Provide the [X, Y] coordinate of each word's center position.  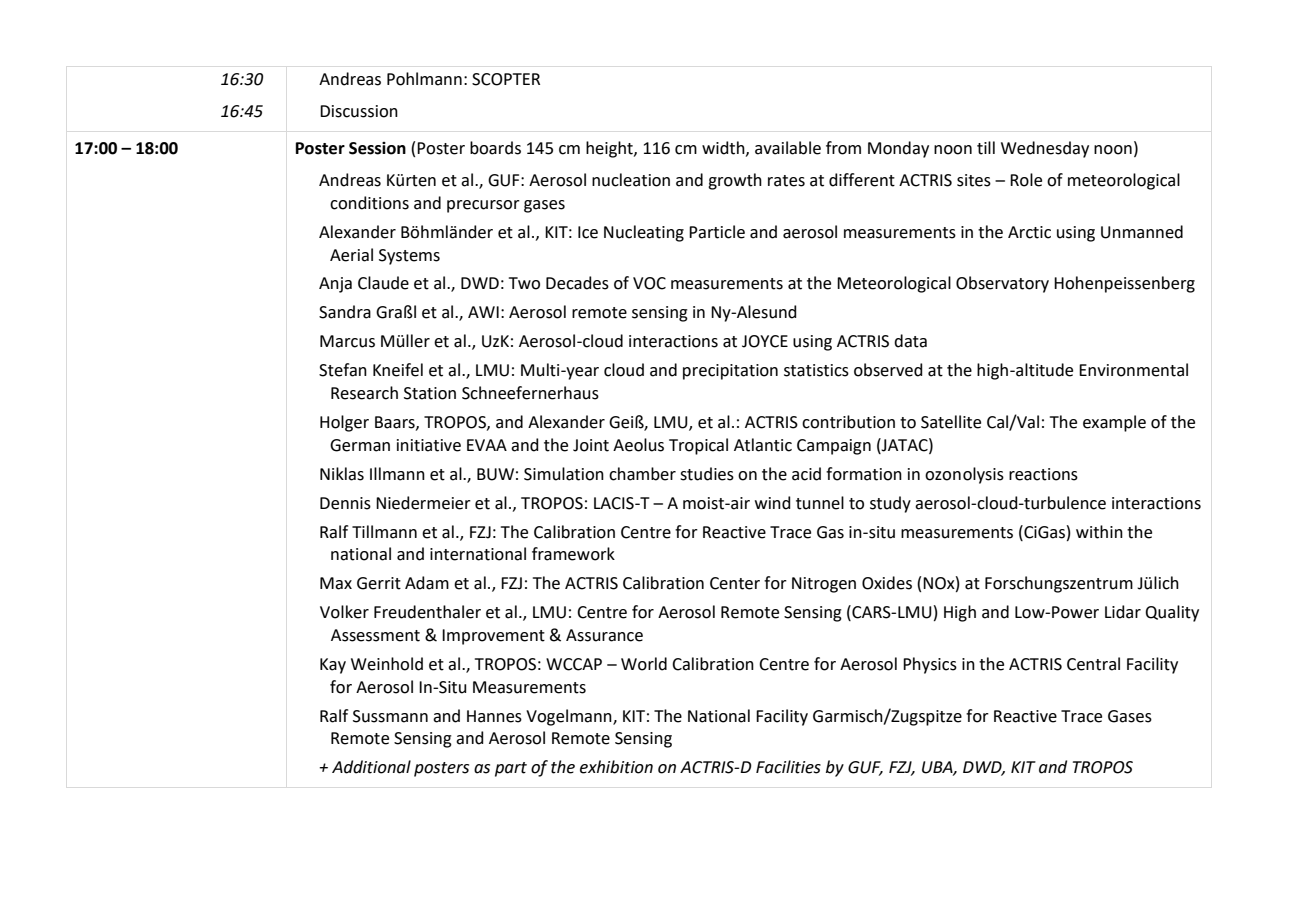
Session [377, 148]
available [788, 148]
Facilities [788, 767]
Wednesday [1045, 149]
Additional [371, 767]
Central [1093, 664]
